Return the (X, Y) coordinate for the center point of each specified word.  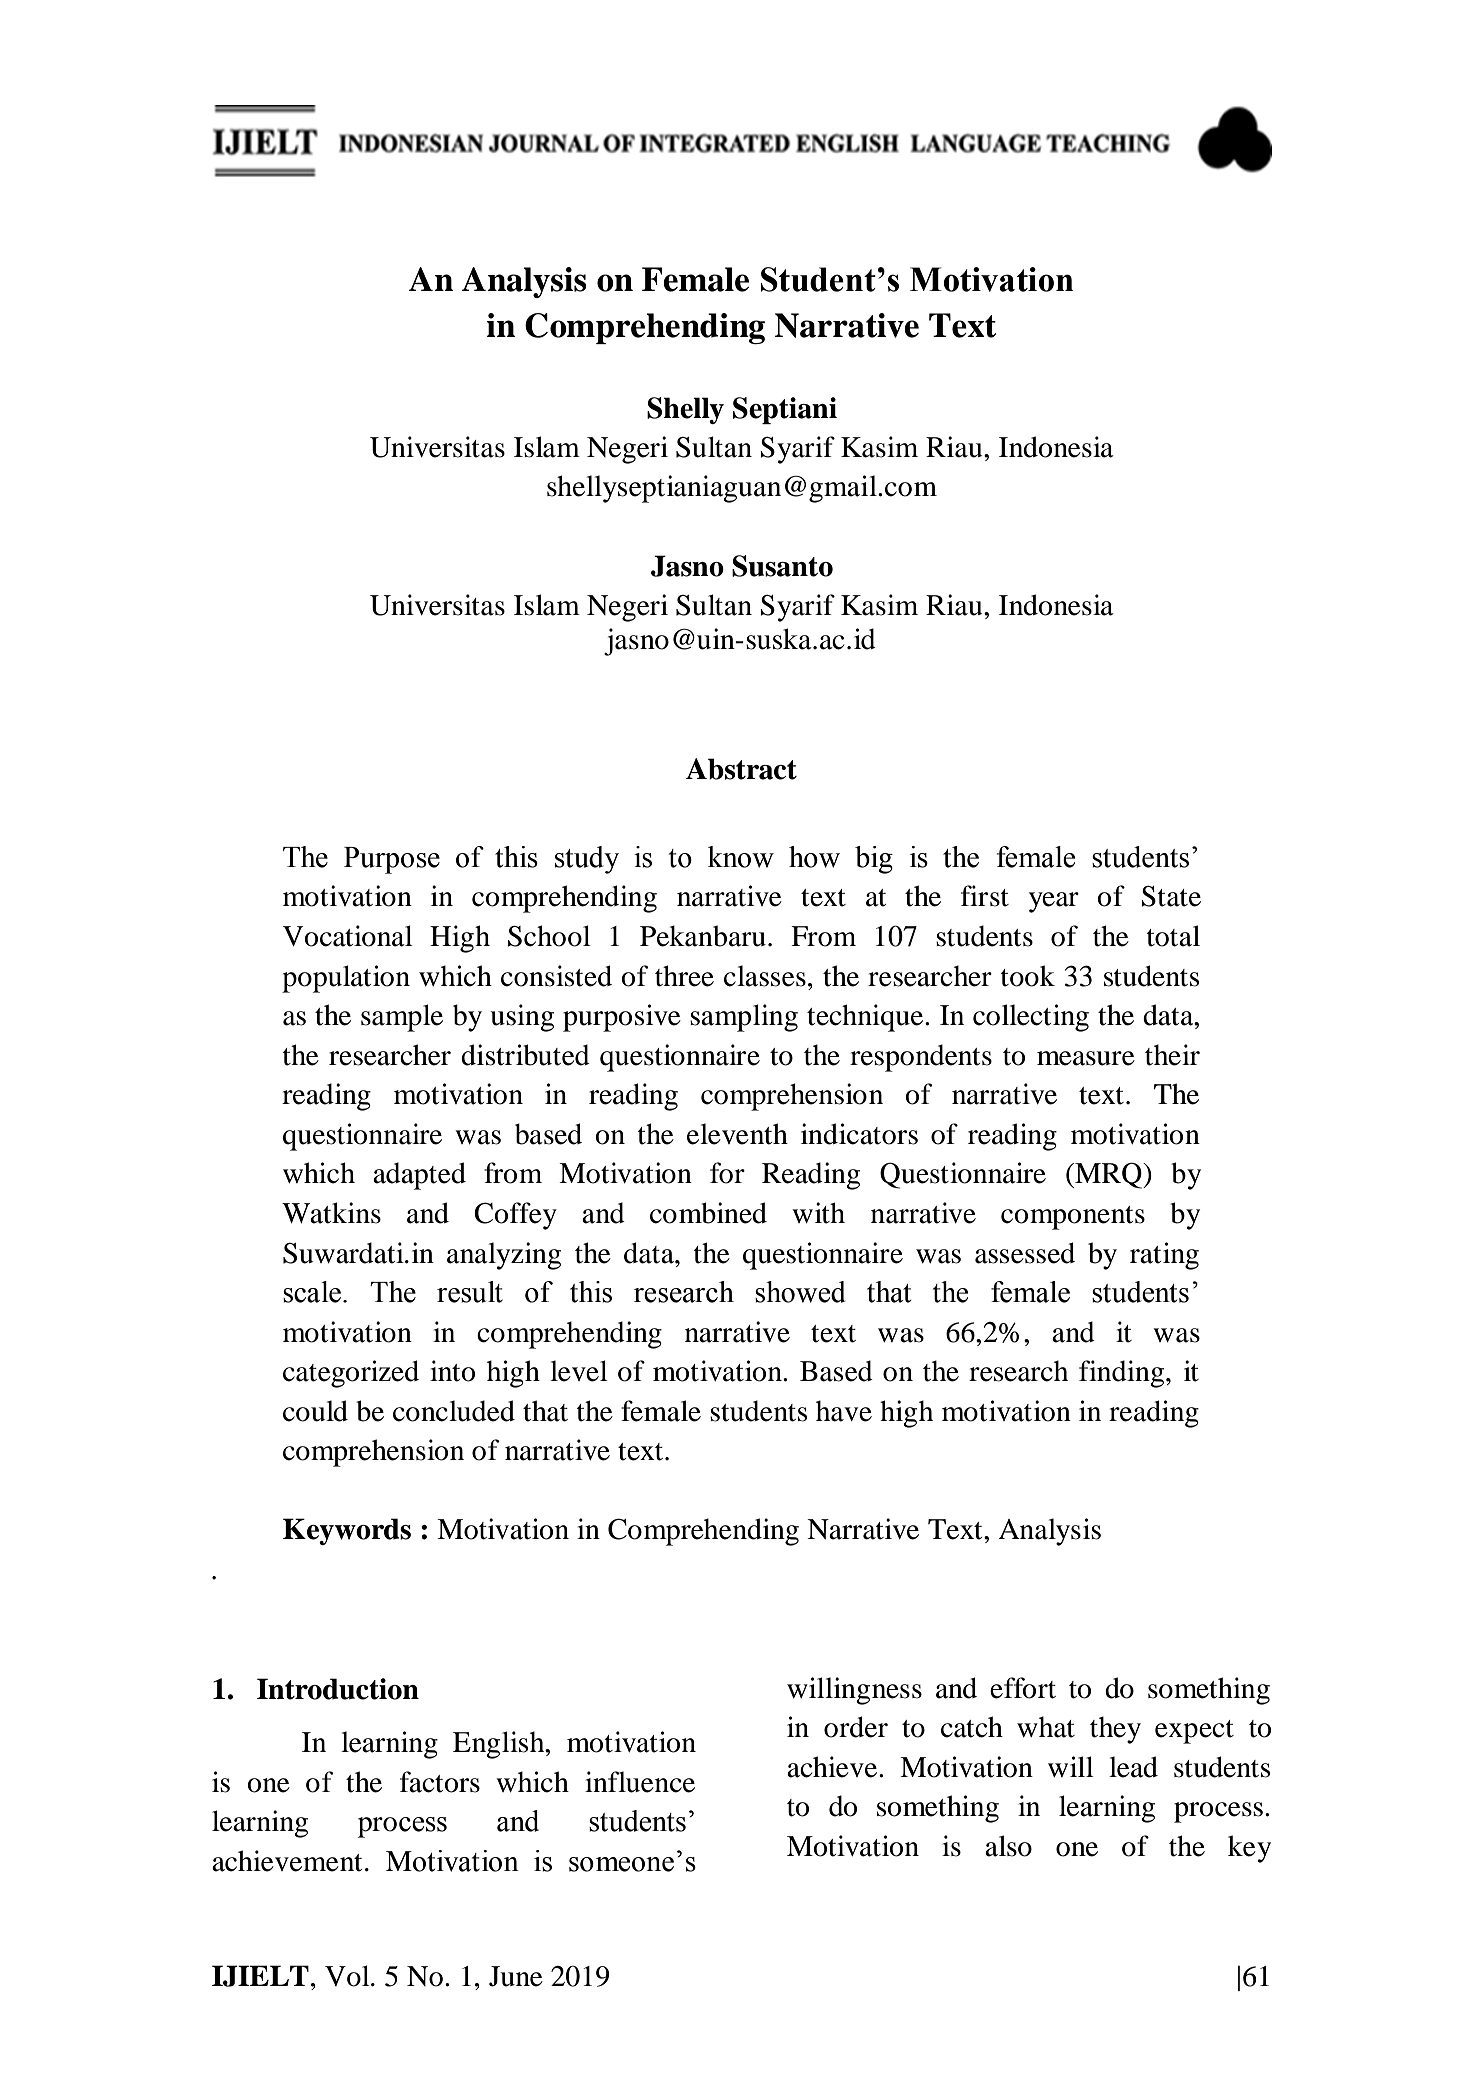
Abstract (741, 769)
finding (1123, 1374)
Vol (348, 1976)
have (844, 1411)
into (452, 1371)
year (1054, 902)
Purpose (392, 860)
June (516, 1976)
